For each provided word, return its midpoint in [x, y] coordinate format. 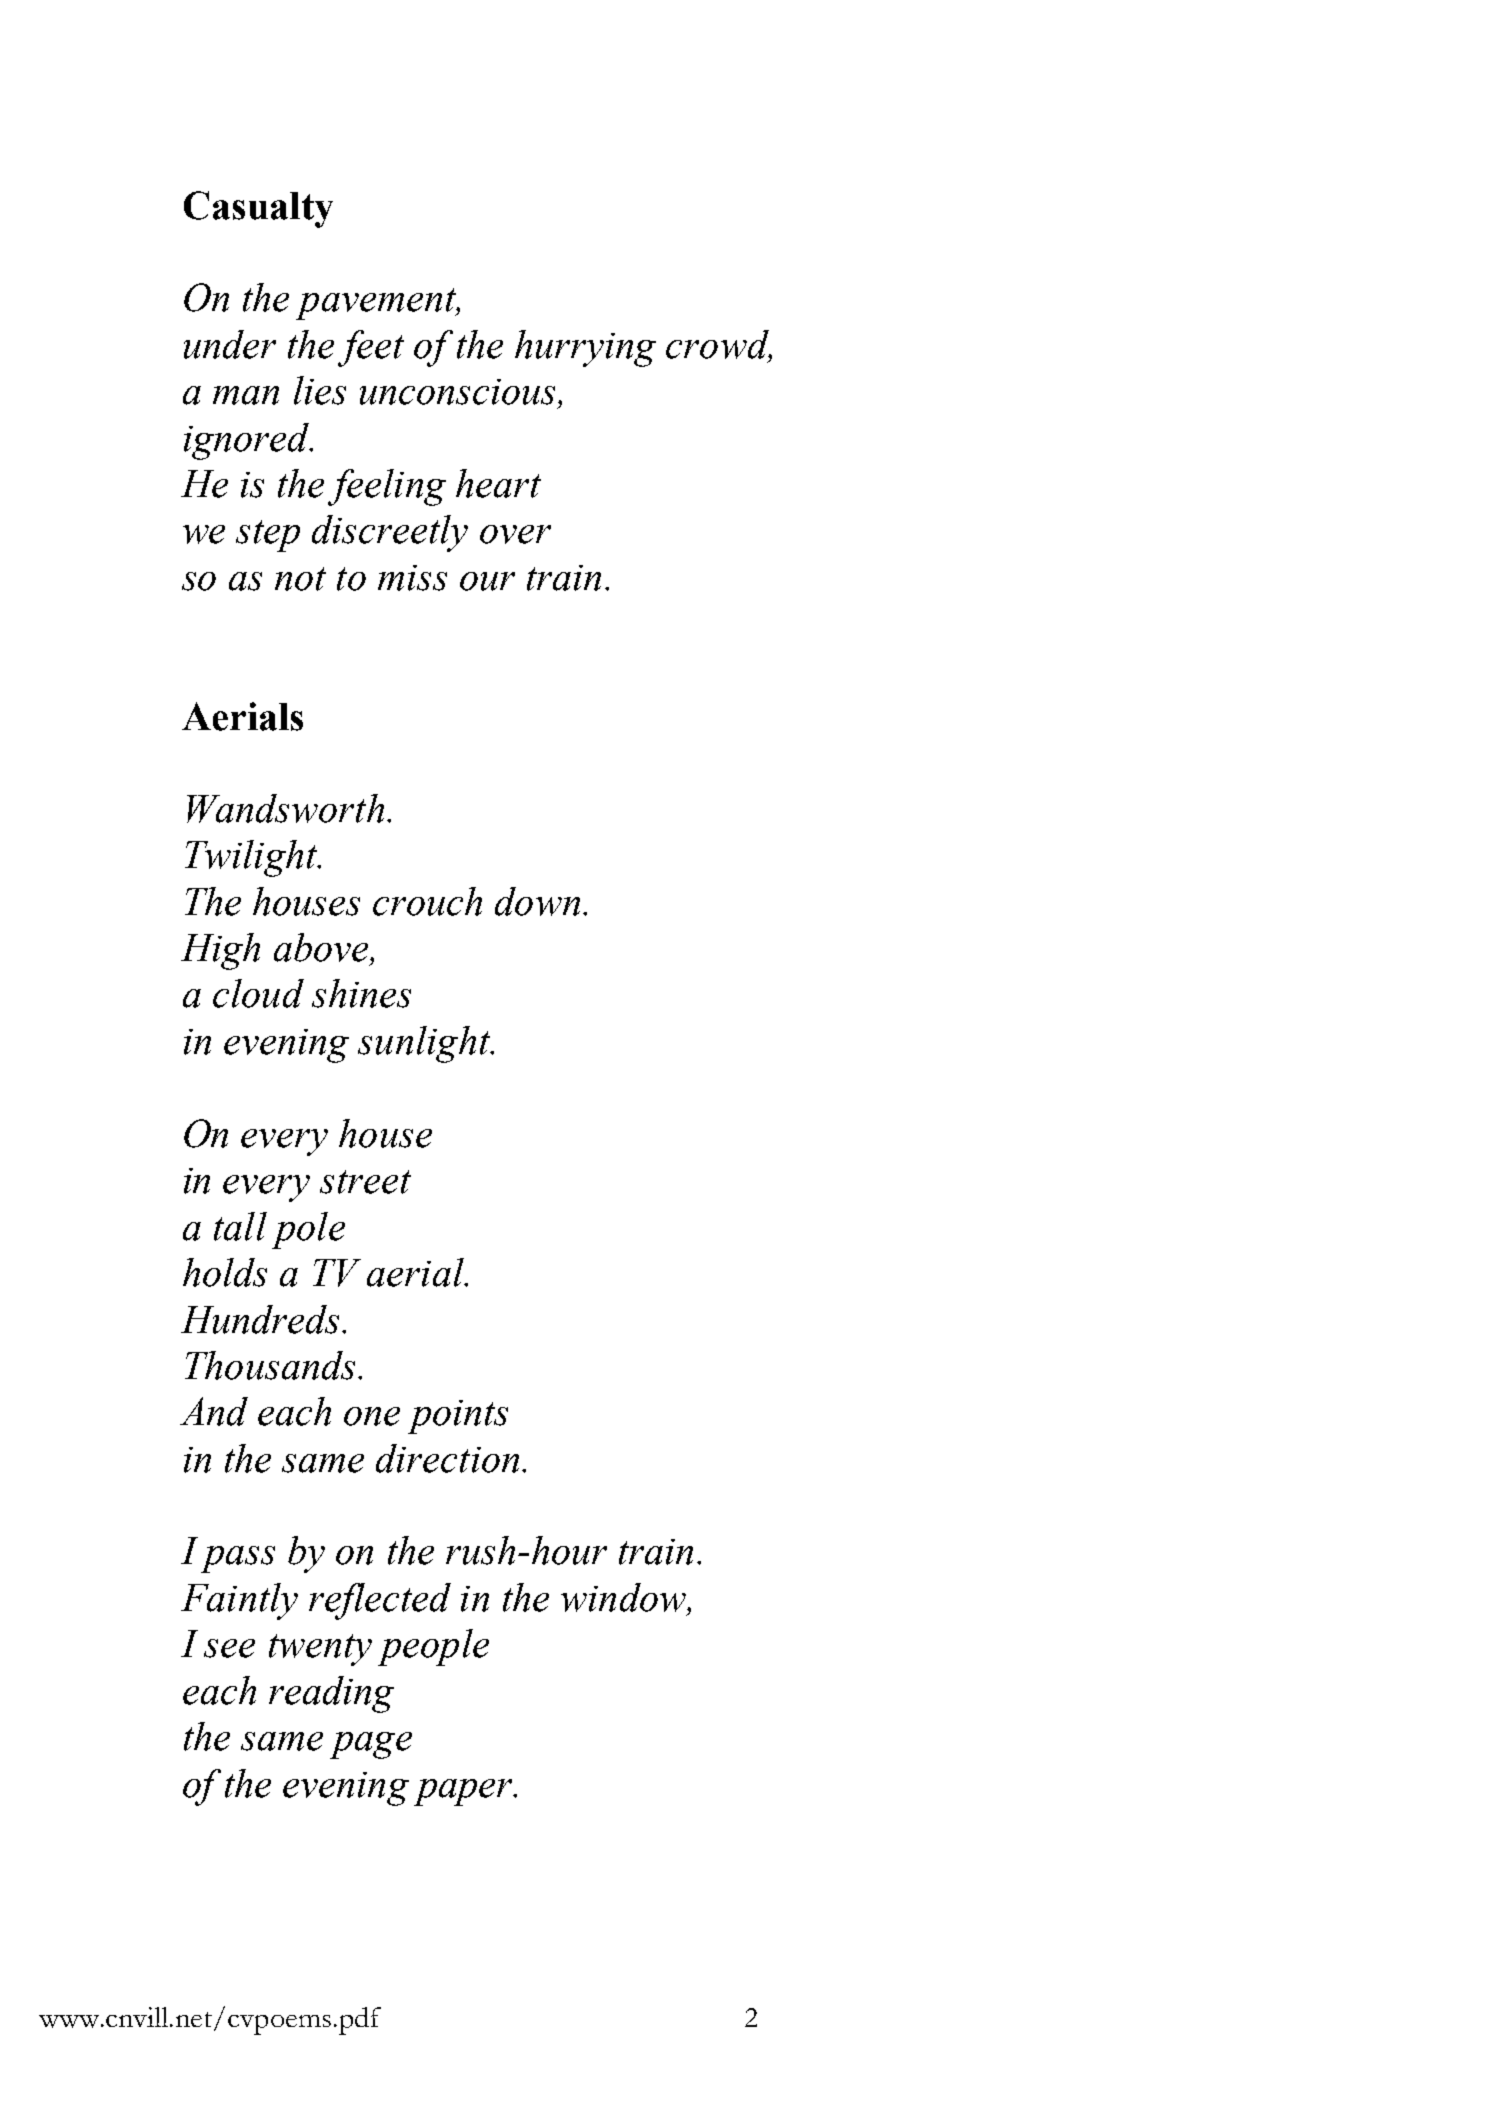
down [537, 901]
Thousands [270, 1365]
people [433, 1647]
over [515, 534]
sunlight [425, 1044]
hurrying [585, 348]
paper [464, 1792]
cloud [258, 993]
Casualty [258, 209]
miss [412, 578]
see [229, 1648]
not [300, 579]
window [624, 1597]
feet [371, 348]
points [458, 1417]
